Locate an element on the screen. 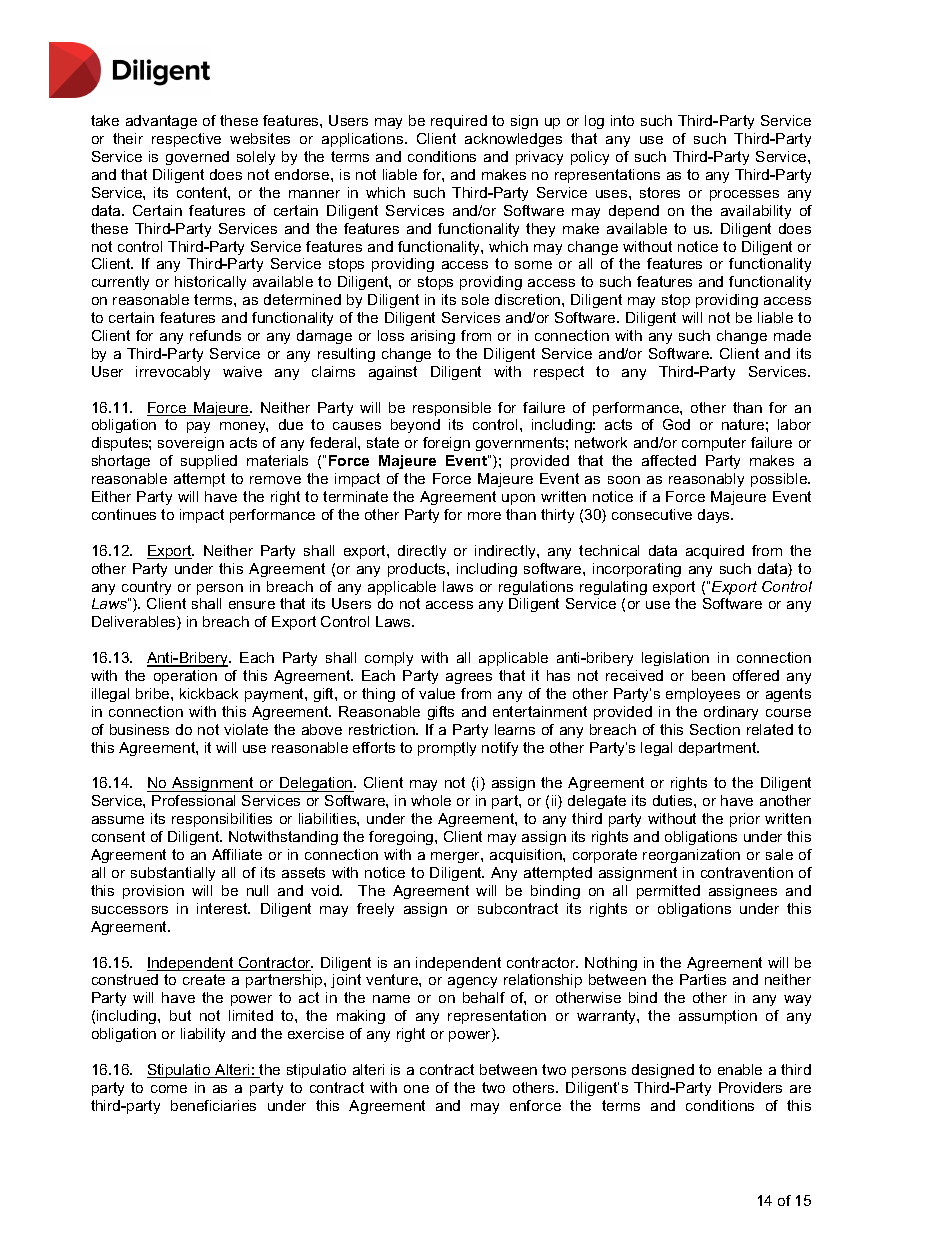  Section is located at coordinates (715, 729).
